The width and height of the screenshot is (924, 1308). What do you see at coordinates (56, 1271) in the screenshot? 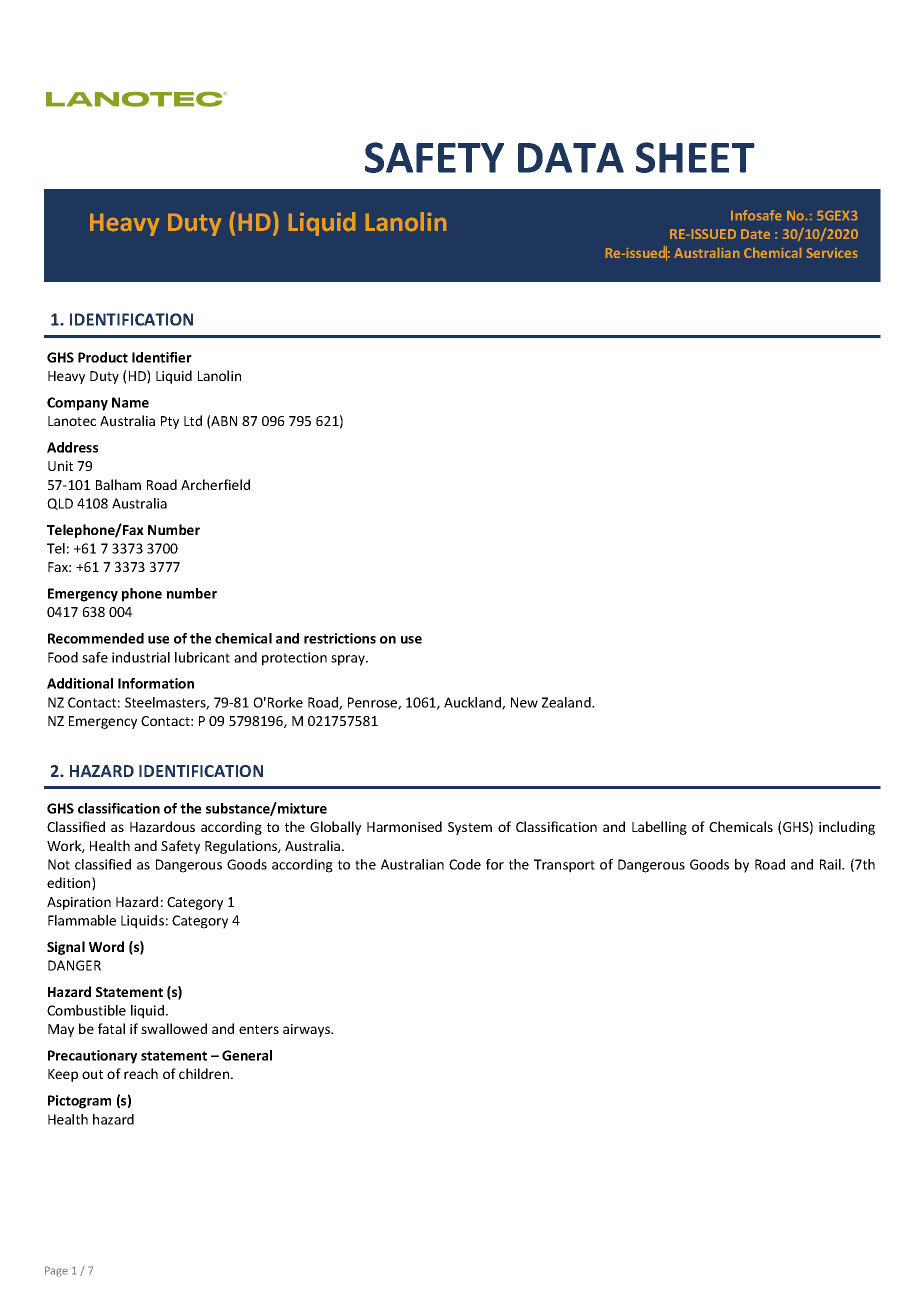
I see `Page` at bounding box center [56, 1271].
